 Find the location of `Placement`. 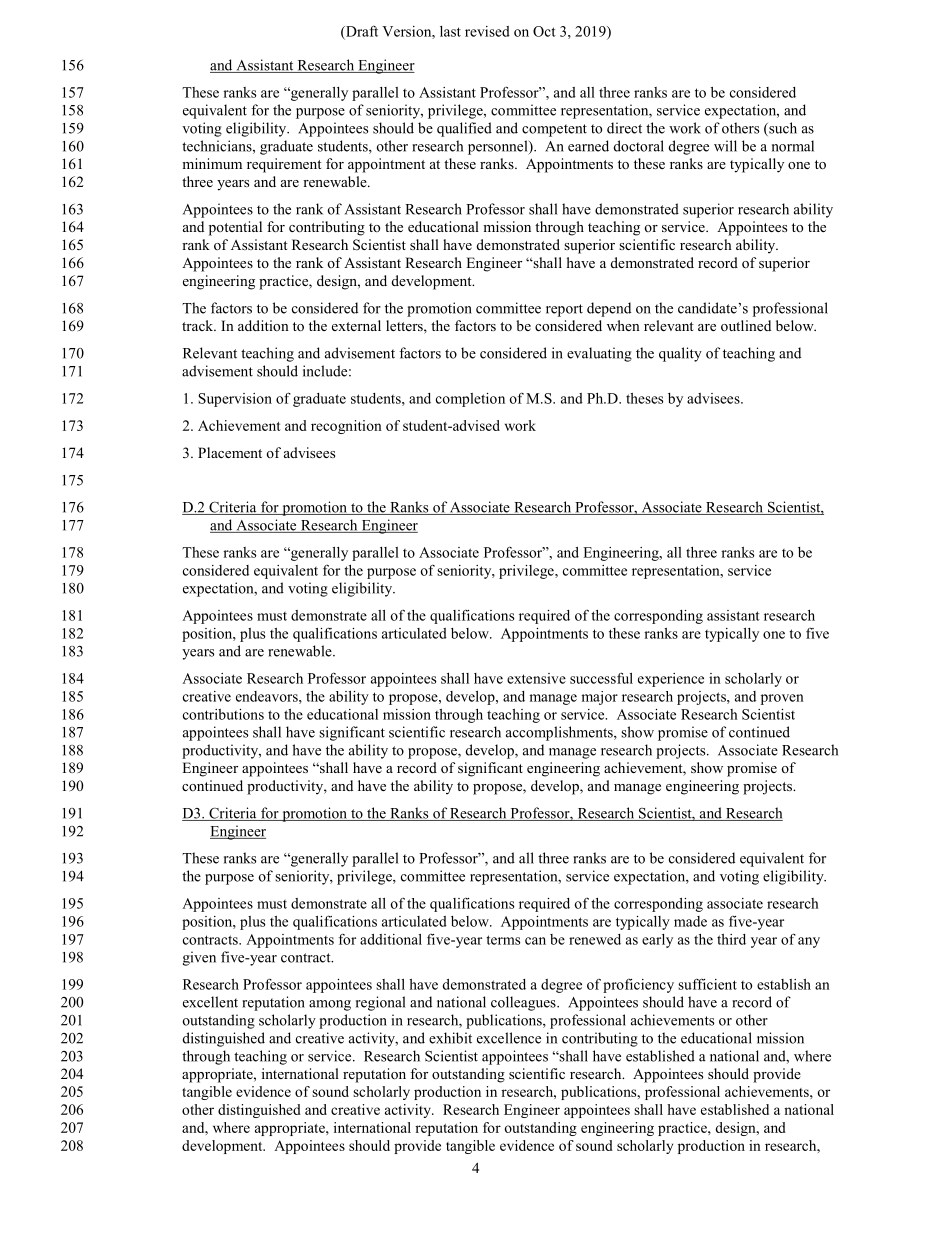

Placement is located at coordinates (230, 452).
